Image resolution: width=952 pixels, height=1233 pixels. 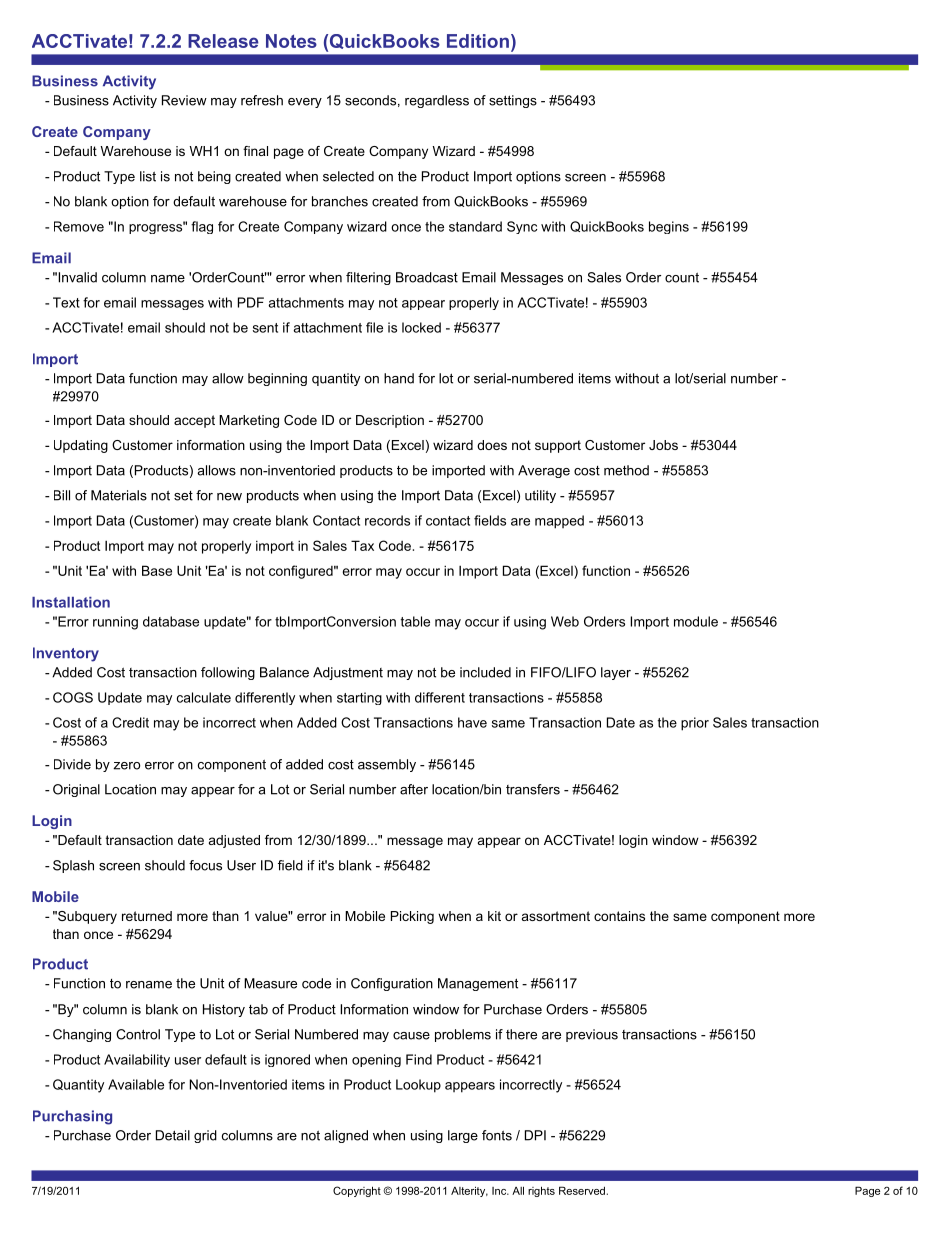 What do you see at coordinates (387, 765) in the page?
I see `assembly` at bounding box center [387, 765].
